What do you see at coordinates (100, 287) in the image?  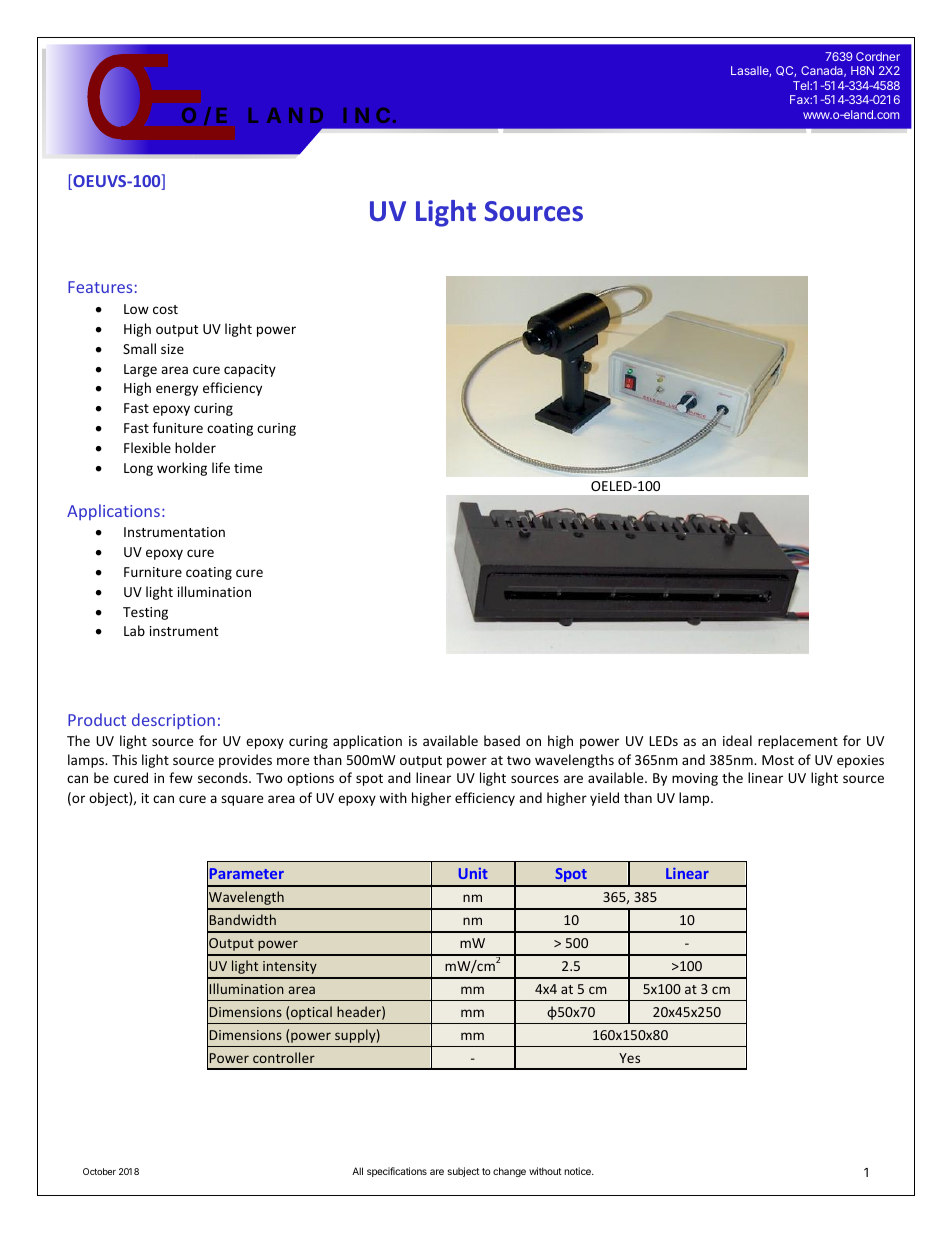 I see `Features` at bounding box center [100, 287].
